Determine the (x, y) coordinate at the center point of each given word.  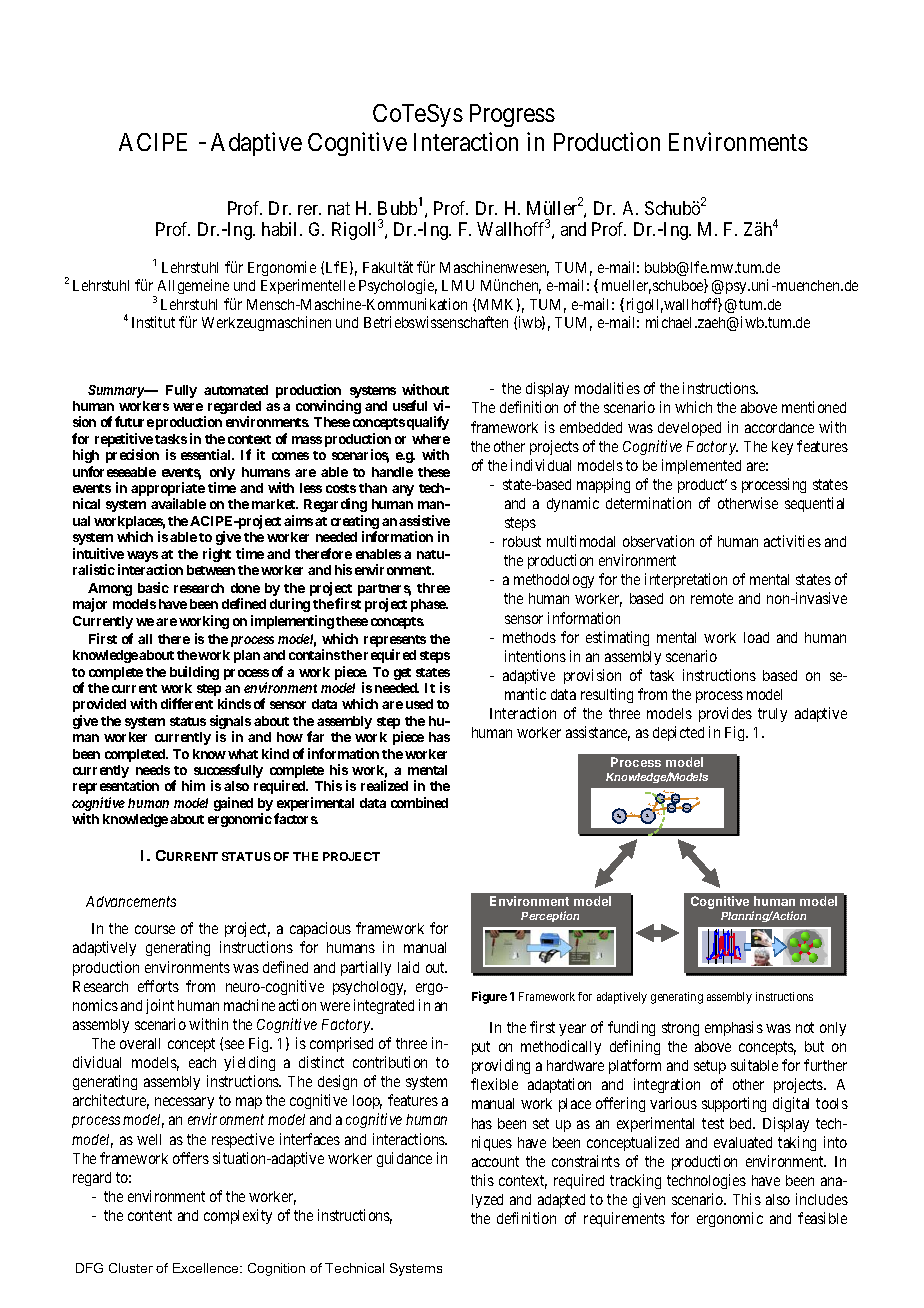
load (756, 637)
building (194, 673)
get (402, 674)
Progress (512, 115)
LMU (458, 285)
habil (281, 229)
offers (191, 1158)
